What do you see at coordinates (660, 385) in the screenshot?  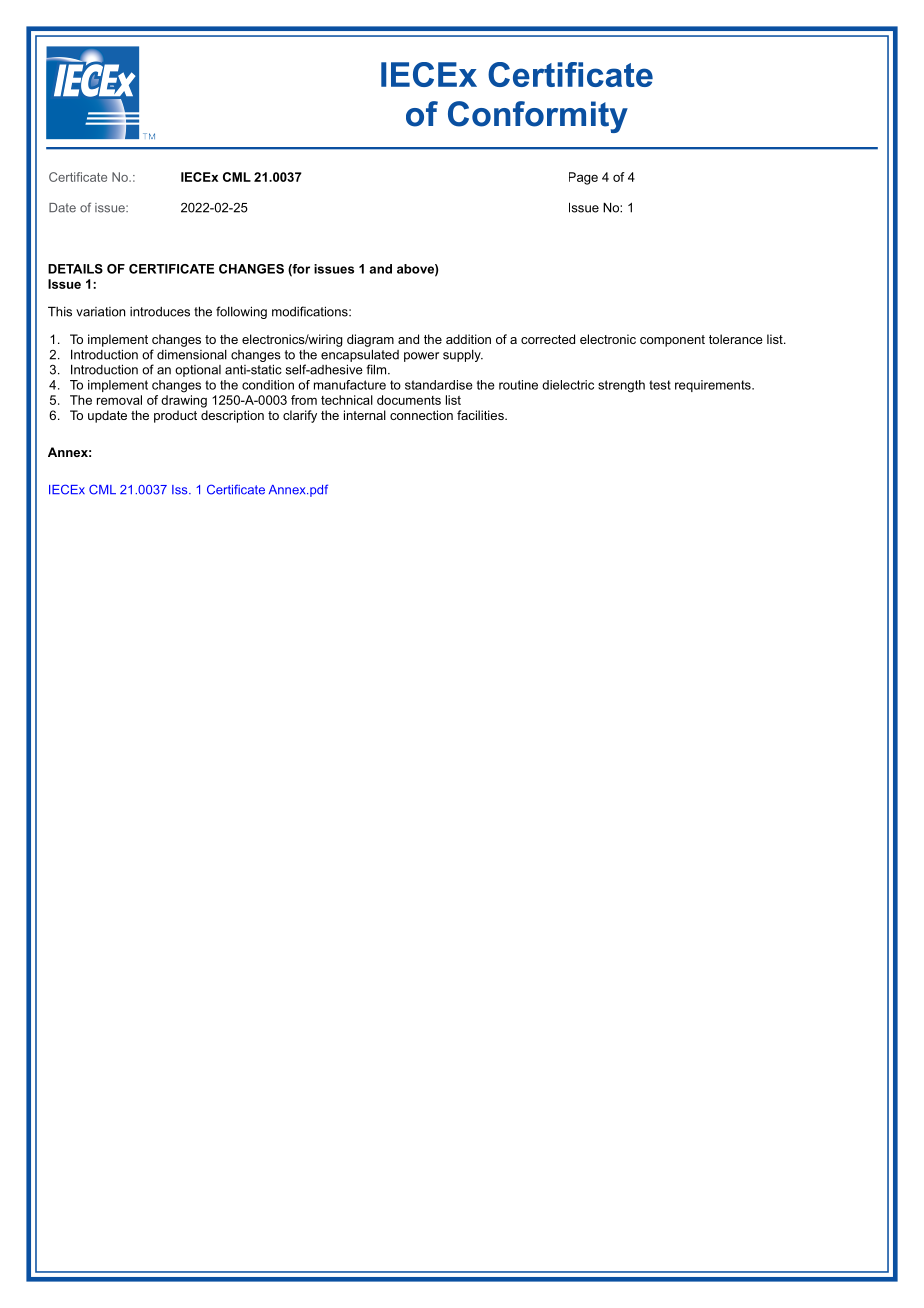 I see `test` at bounding box center [660, 385].
